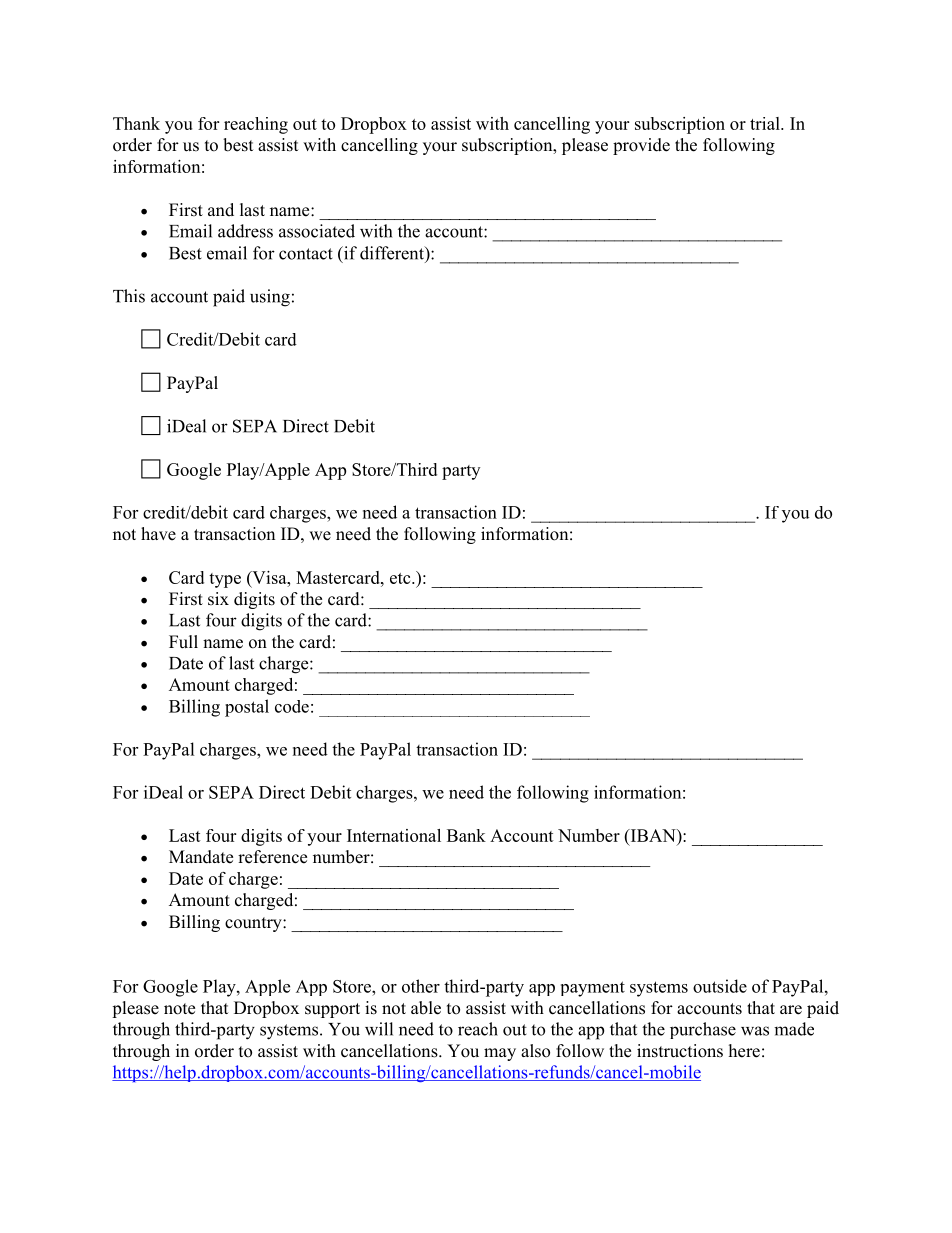 This screenshot has height=1233, width=952. I want to click on etc, so click(401, 578).
